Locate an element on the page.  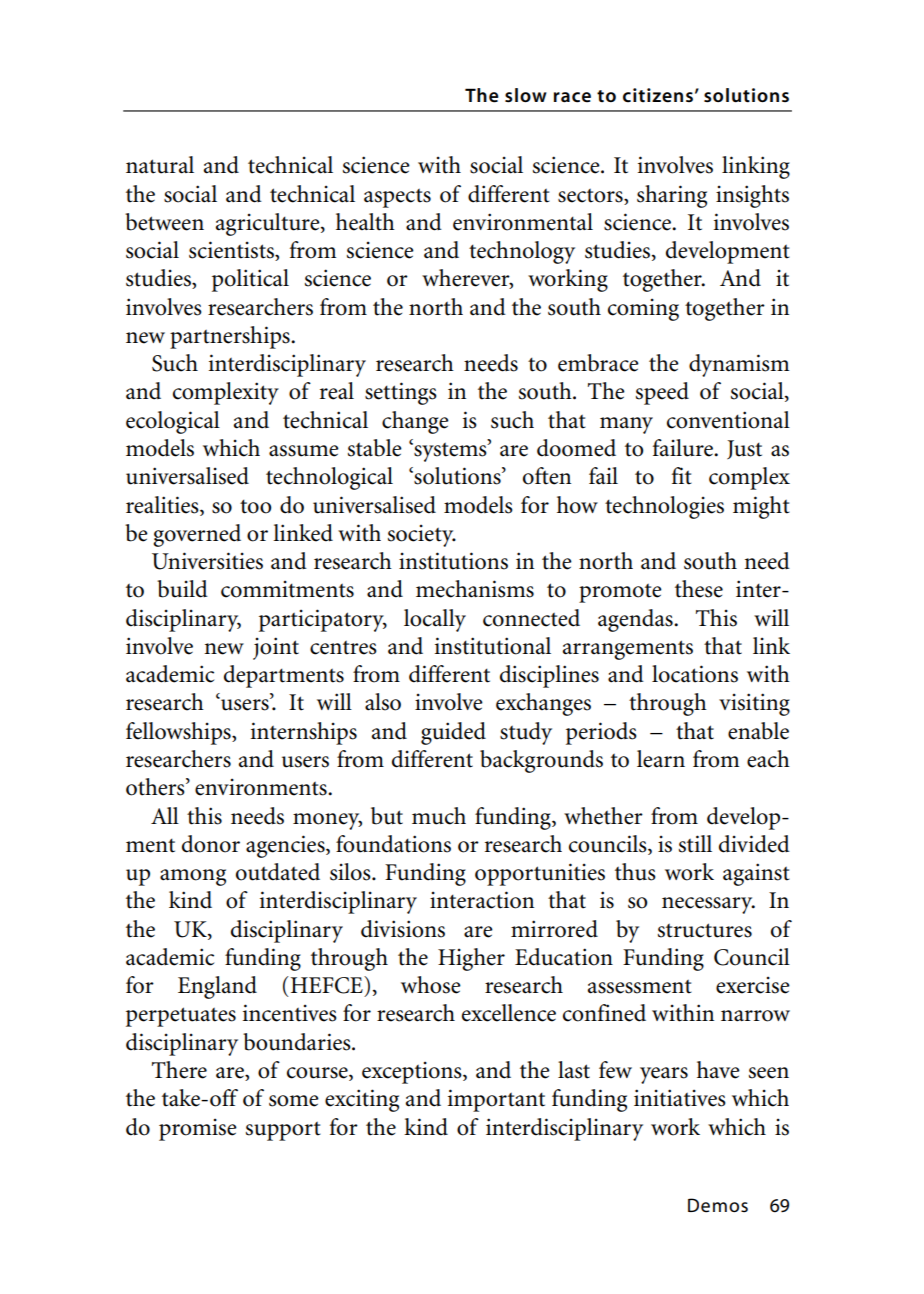
promise is located at coordinates (198, 1129).
